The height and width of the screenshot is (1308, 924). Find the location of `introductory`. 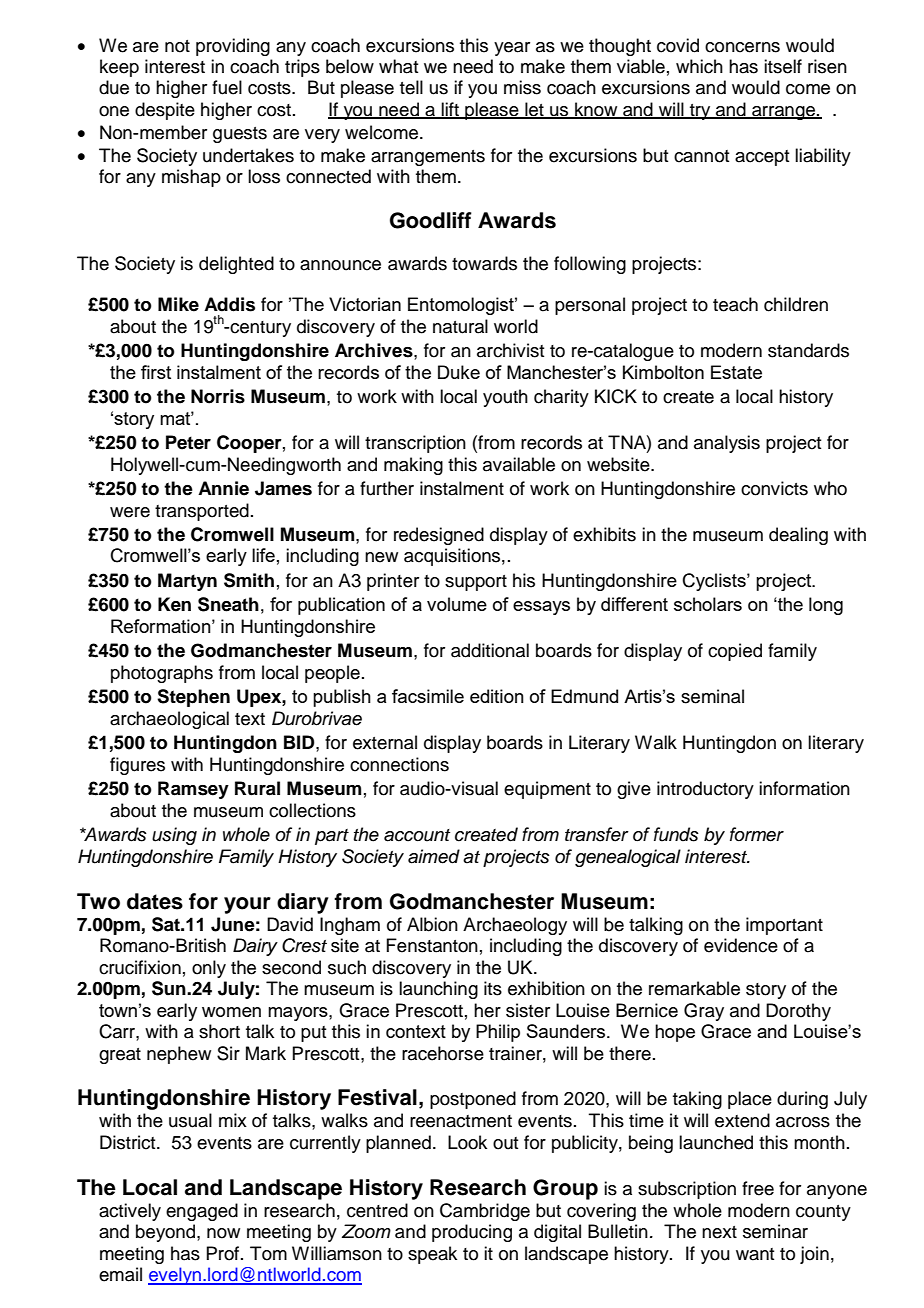

introductory is located at coordinates (705, 790).
